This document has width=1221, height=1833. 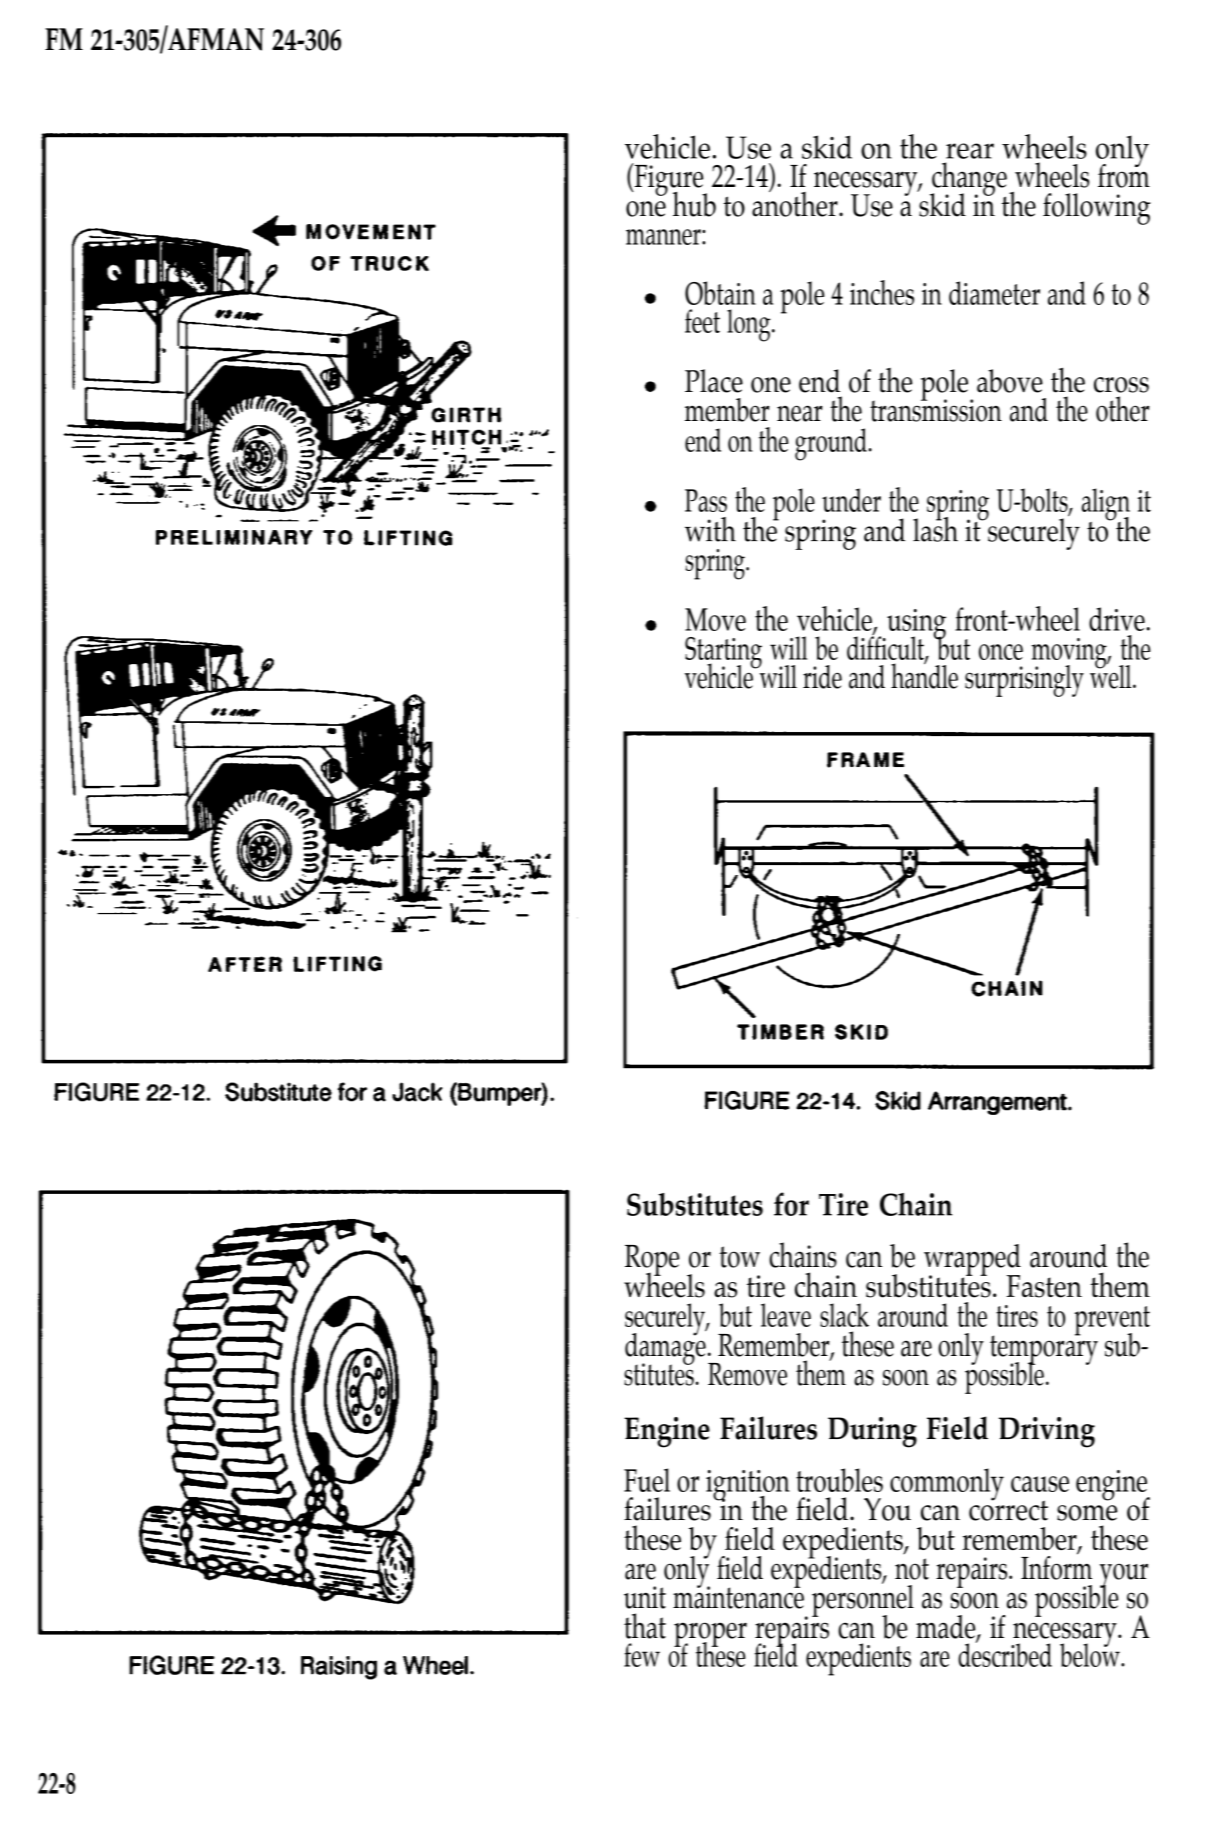 I want to click on following, so click(x=1097, y=209).
